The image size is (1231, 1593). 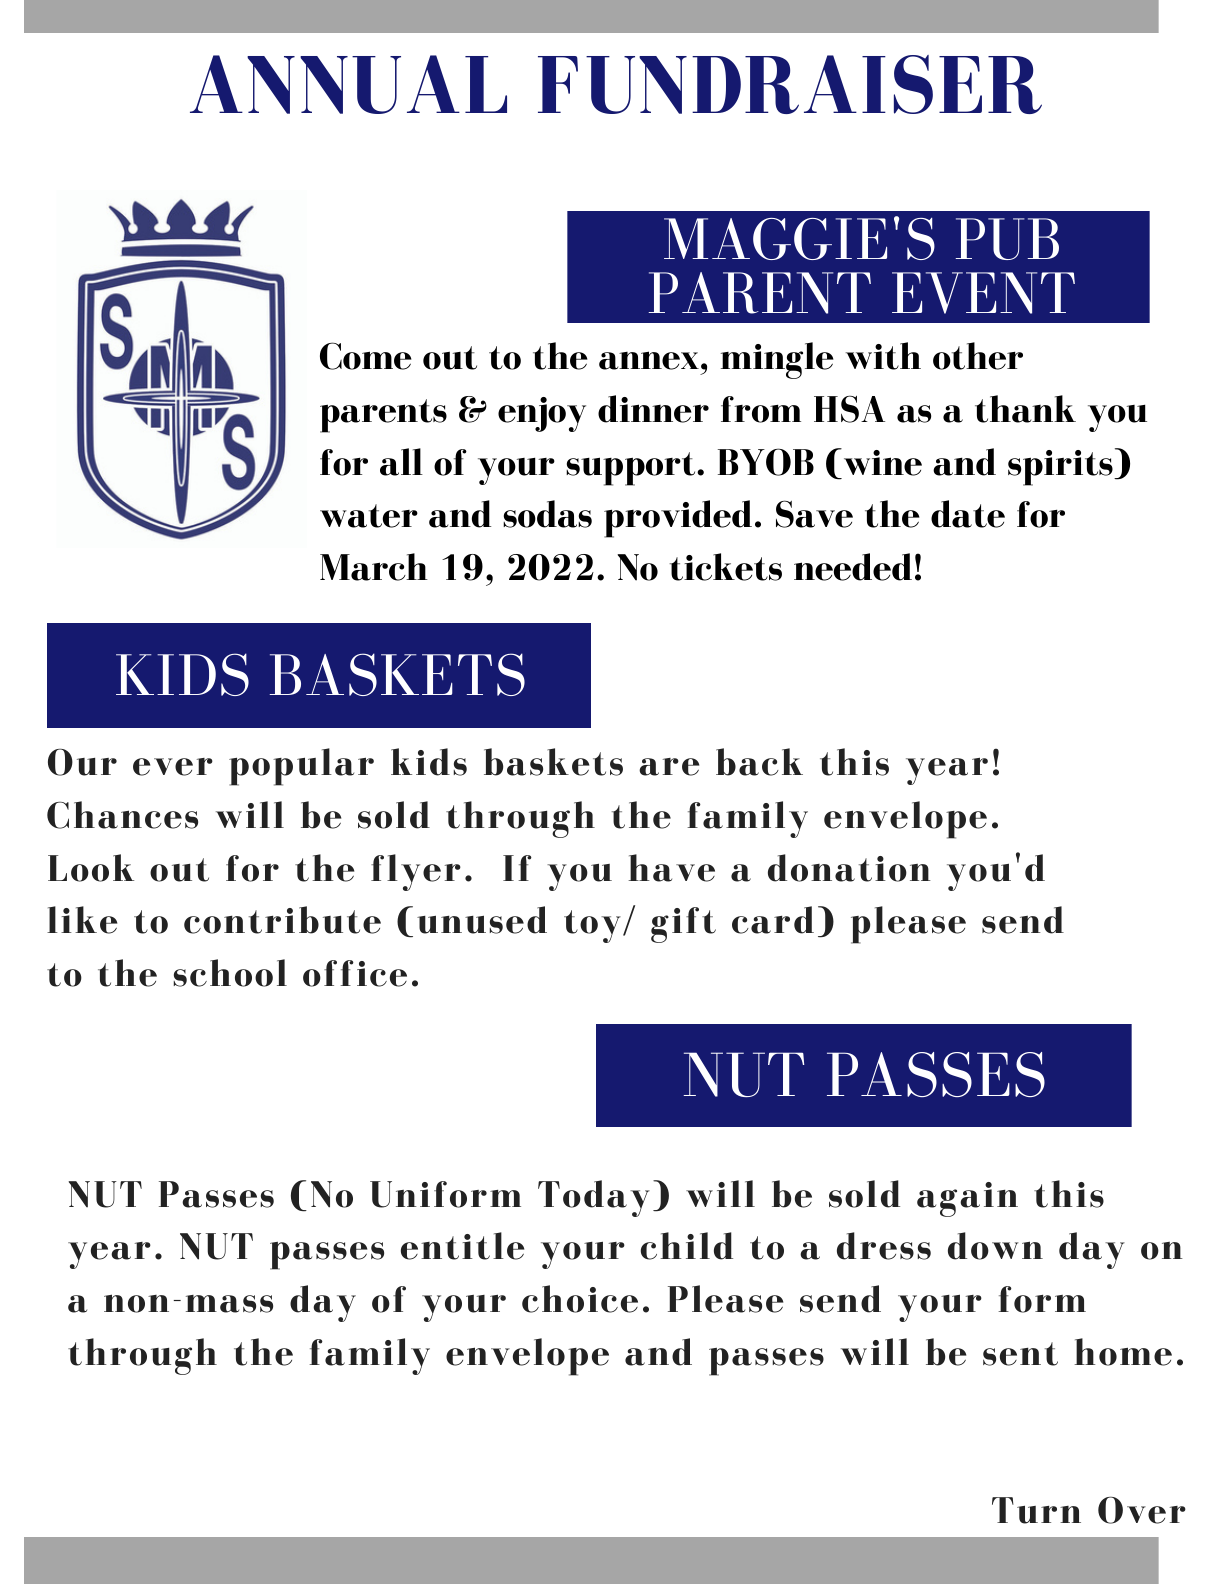 What do you see at coordinates (580, 1299) in the screenshot?
I see `choice` at bounding box center [580, 1299].
